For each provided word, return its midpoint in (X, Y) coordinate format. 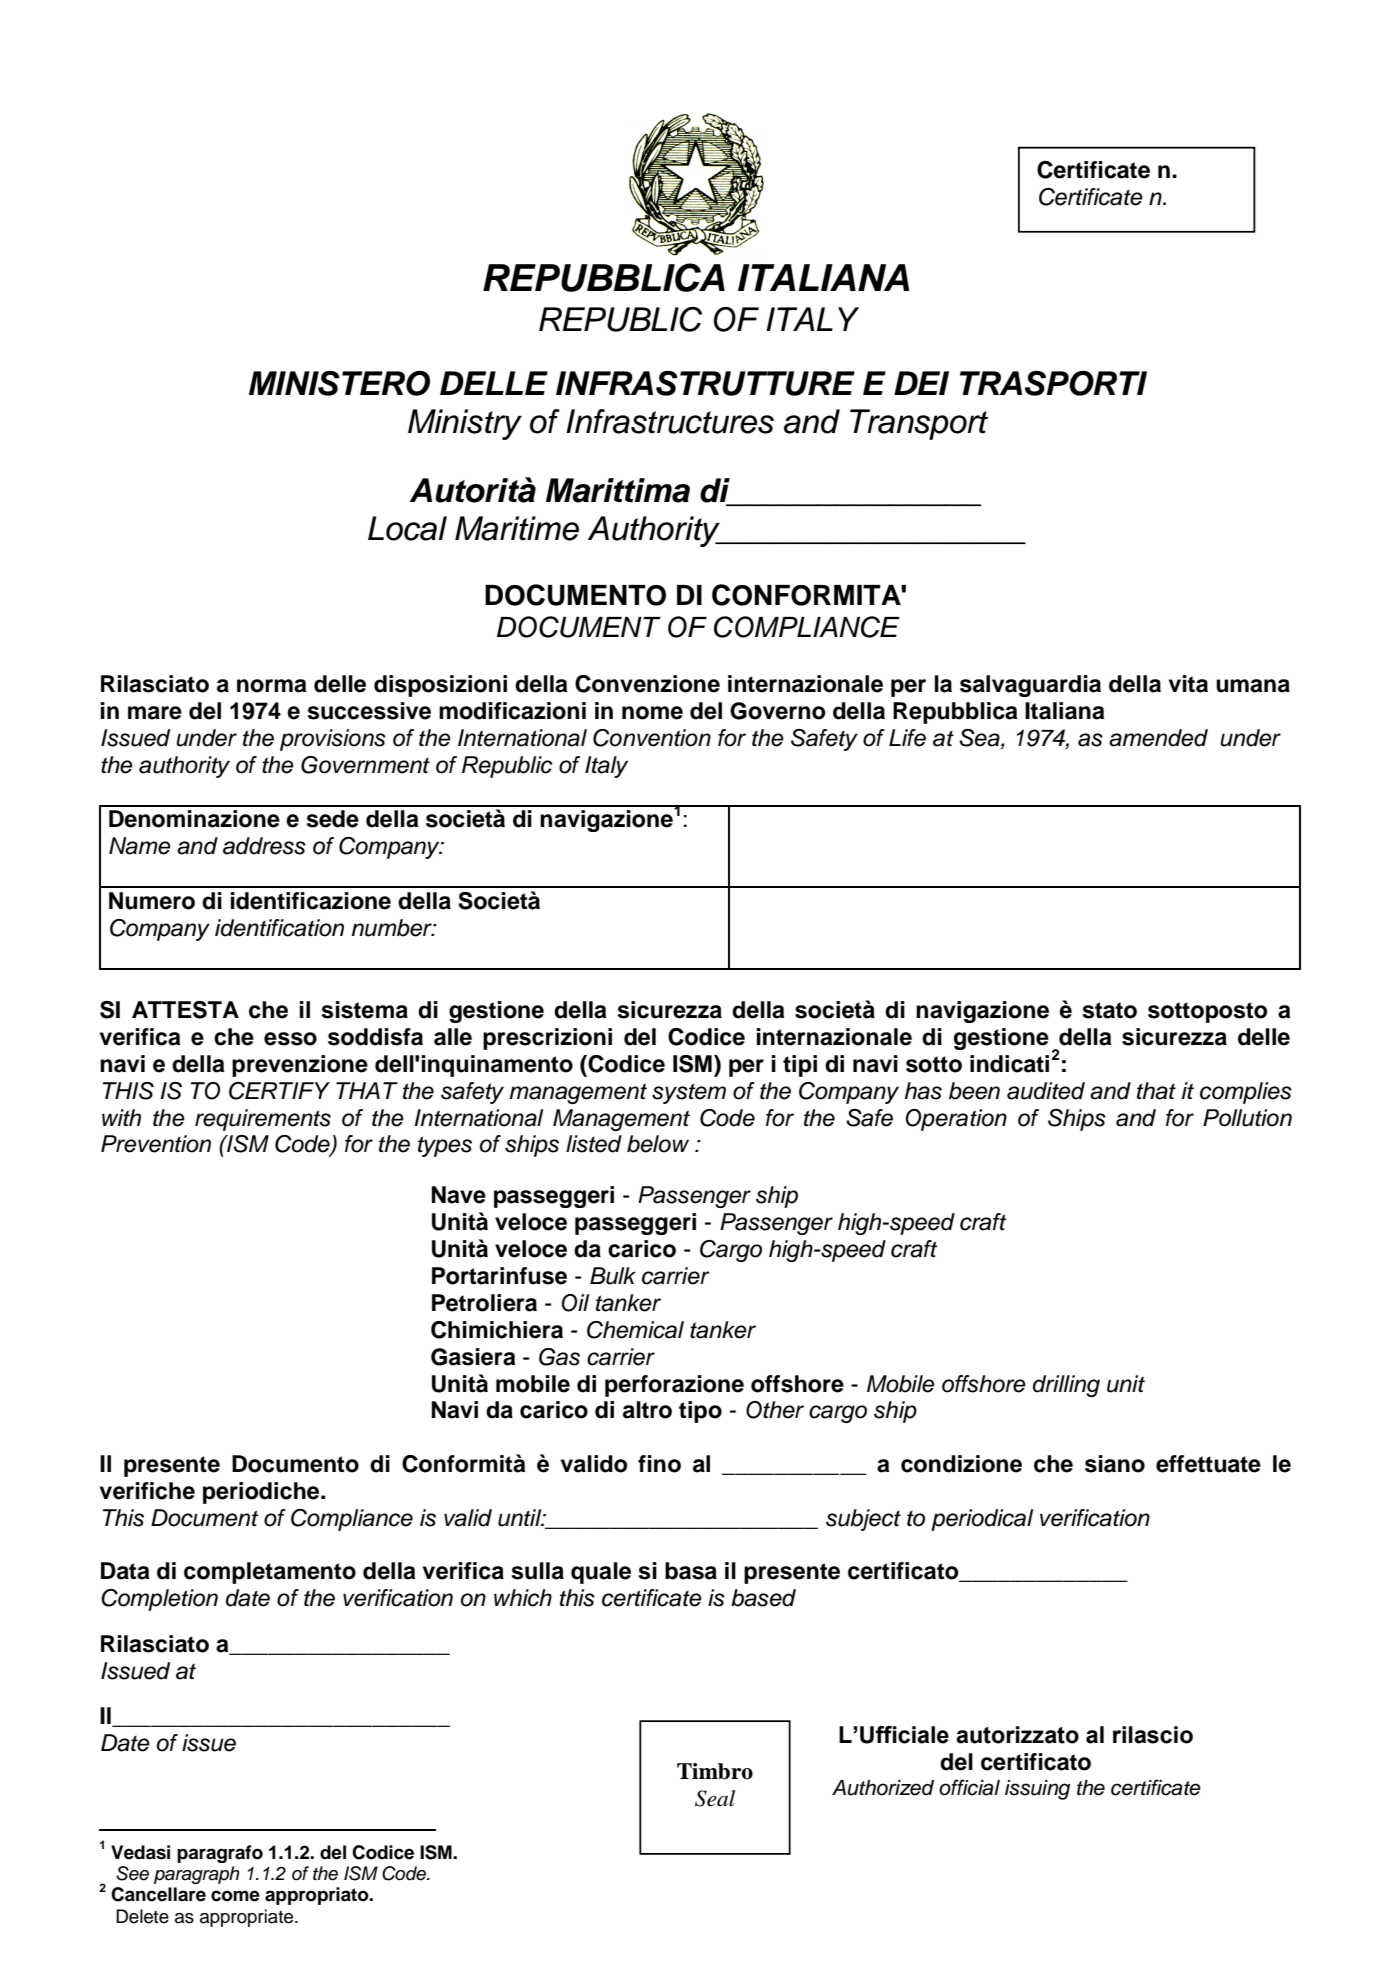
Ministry (465, 424)
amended (1158, 738)
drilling (1066, 1386)
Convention (652, 738)
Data (125, 1571)
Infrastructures (670, 421)
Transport (919, 424)
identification (279, 928)
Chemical (635, 1330)
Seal (715, 1798)
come (235, 1896)
